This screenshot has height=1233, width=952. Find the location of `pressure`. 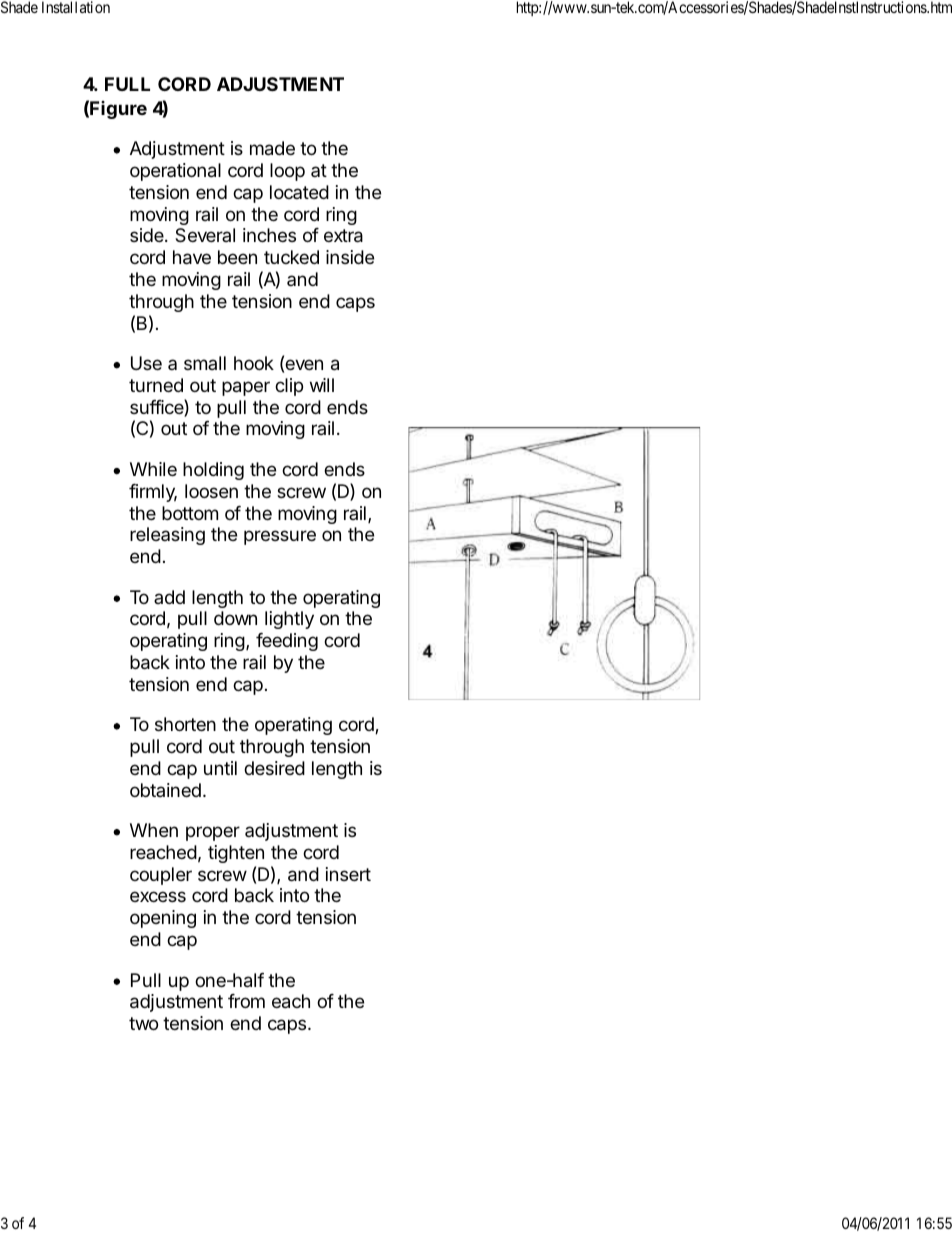

pressure is located at coordinates (280, 537).
